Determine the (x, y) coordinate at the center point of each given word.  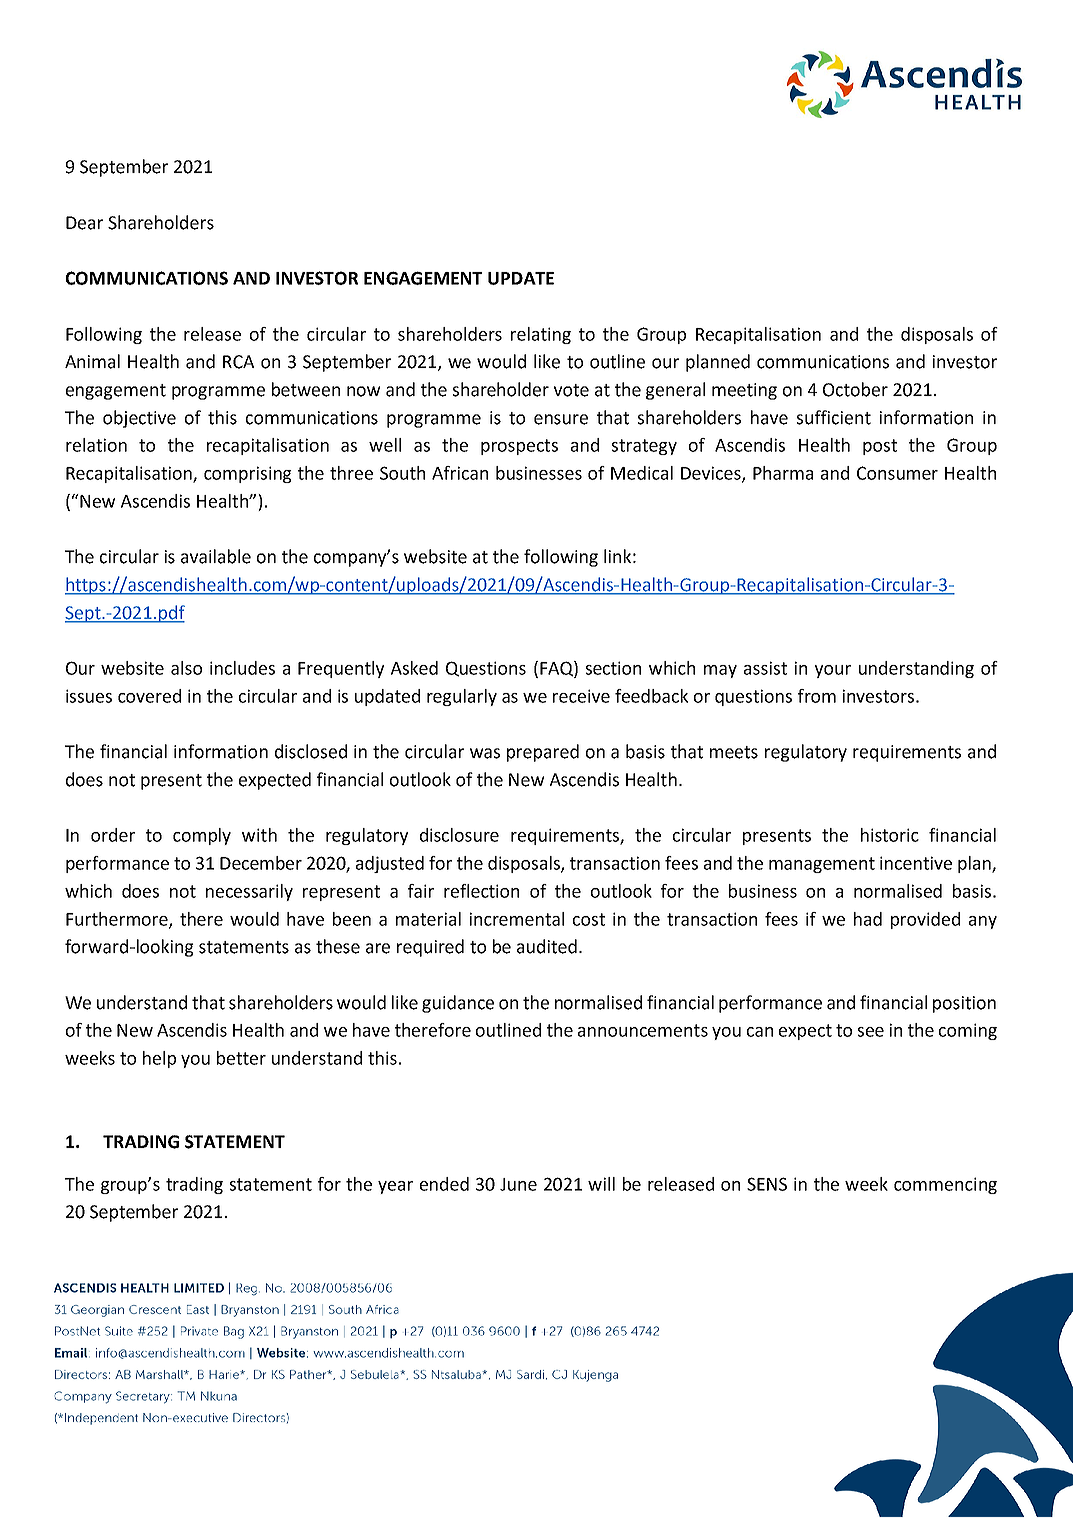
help (159, 1059)
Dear (84, 223)
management (822, 865)
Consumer (897, 473)
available (216, 556)
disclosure (459, 835)
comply (202, 836)
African (460, 473)
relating (541, 335)
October (855, 389)
